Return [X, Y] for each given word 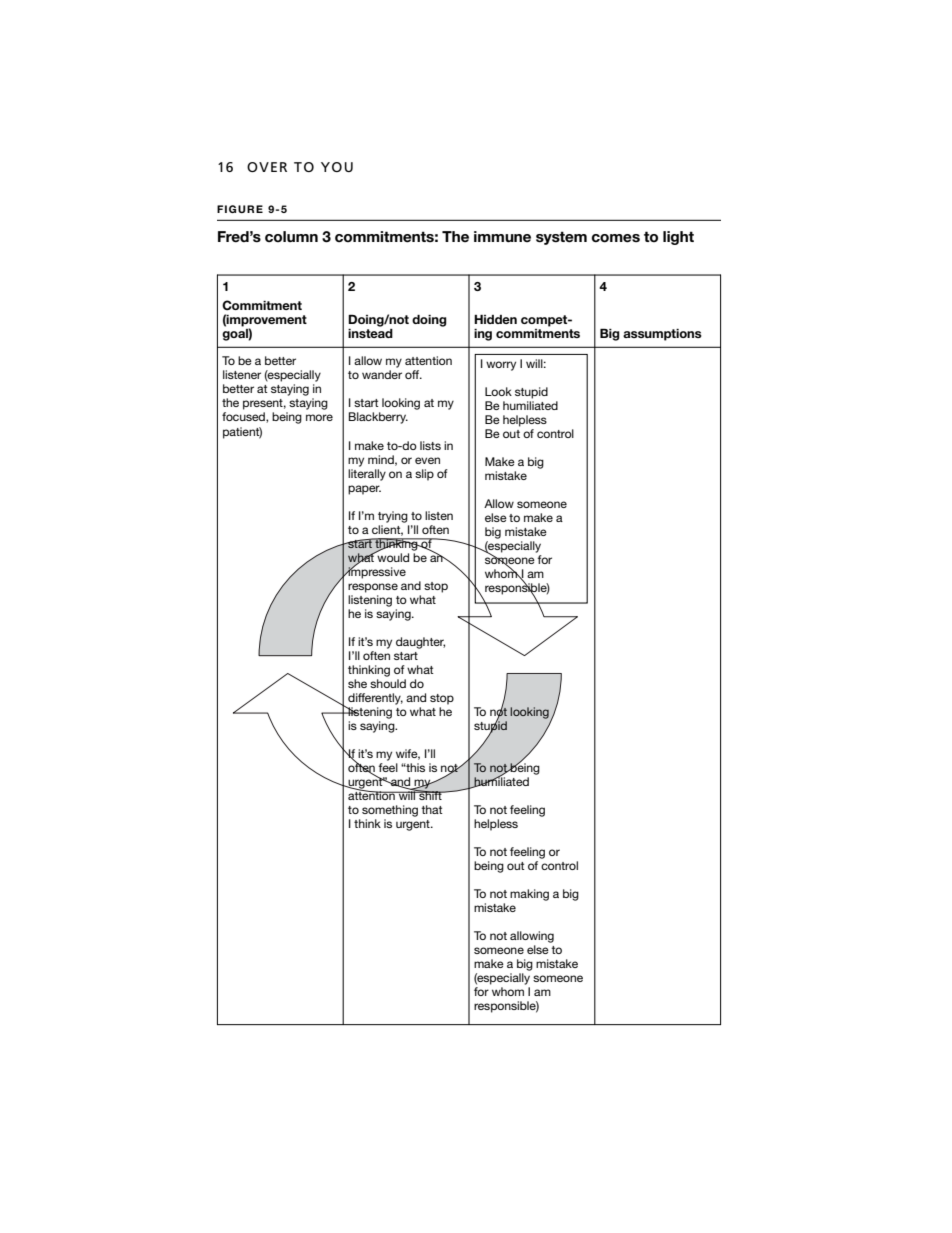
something [390, 811]
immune [502, 237]
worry [501, 366]
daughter [420, 643]
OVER [267, 167]
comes [616, 238]
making [529, 895]
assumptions [662, 335]
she [357, 683]
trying [393, 517]
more [319, 417]
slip [424, 475]
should [388, 683]
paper [364, 490]
